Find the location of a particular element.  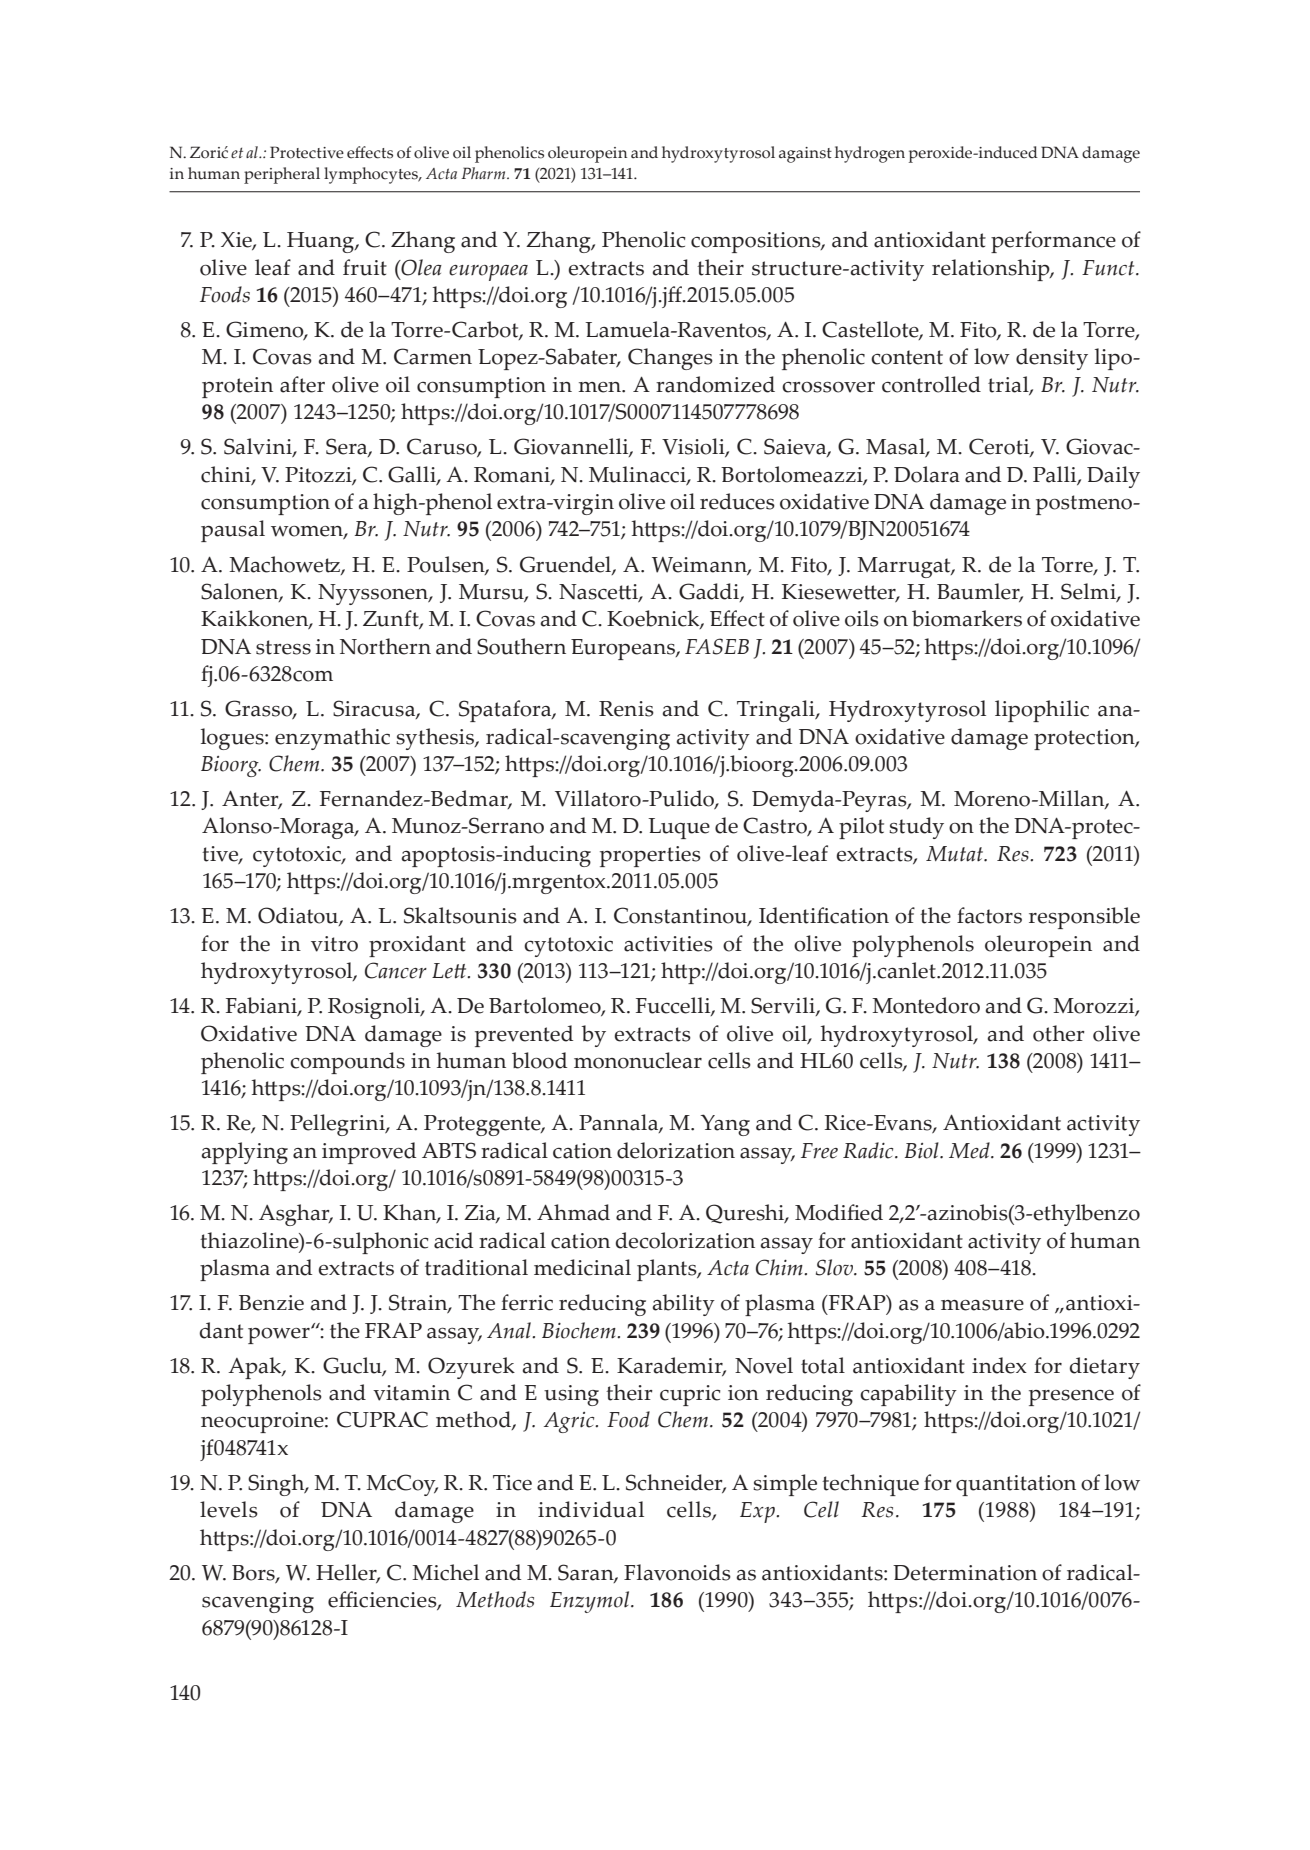

reduces is located at coordinates (737, 501).
